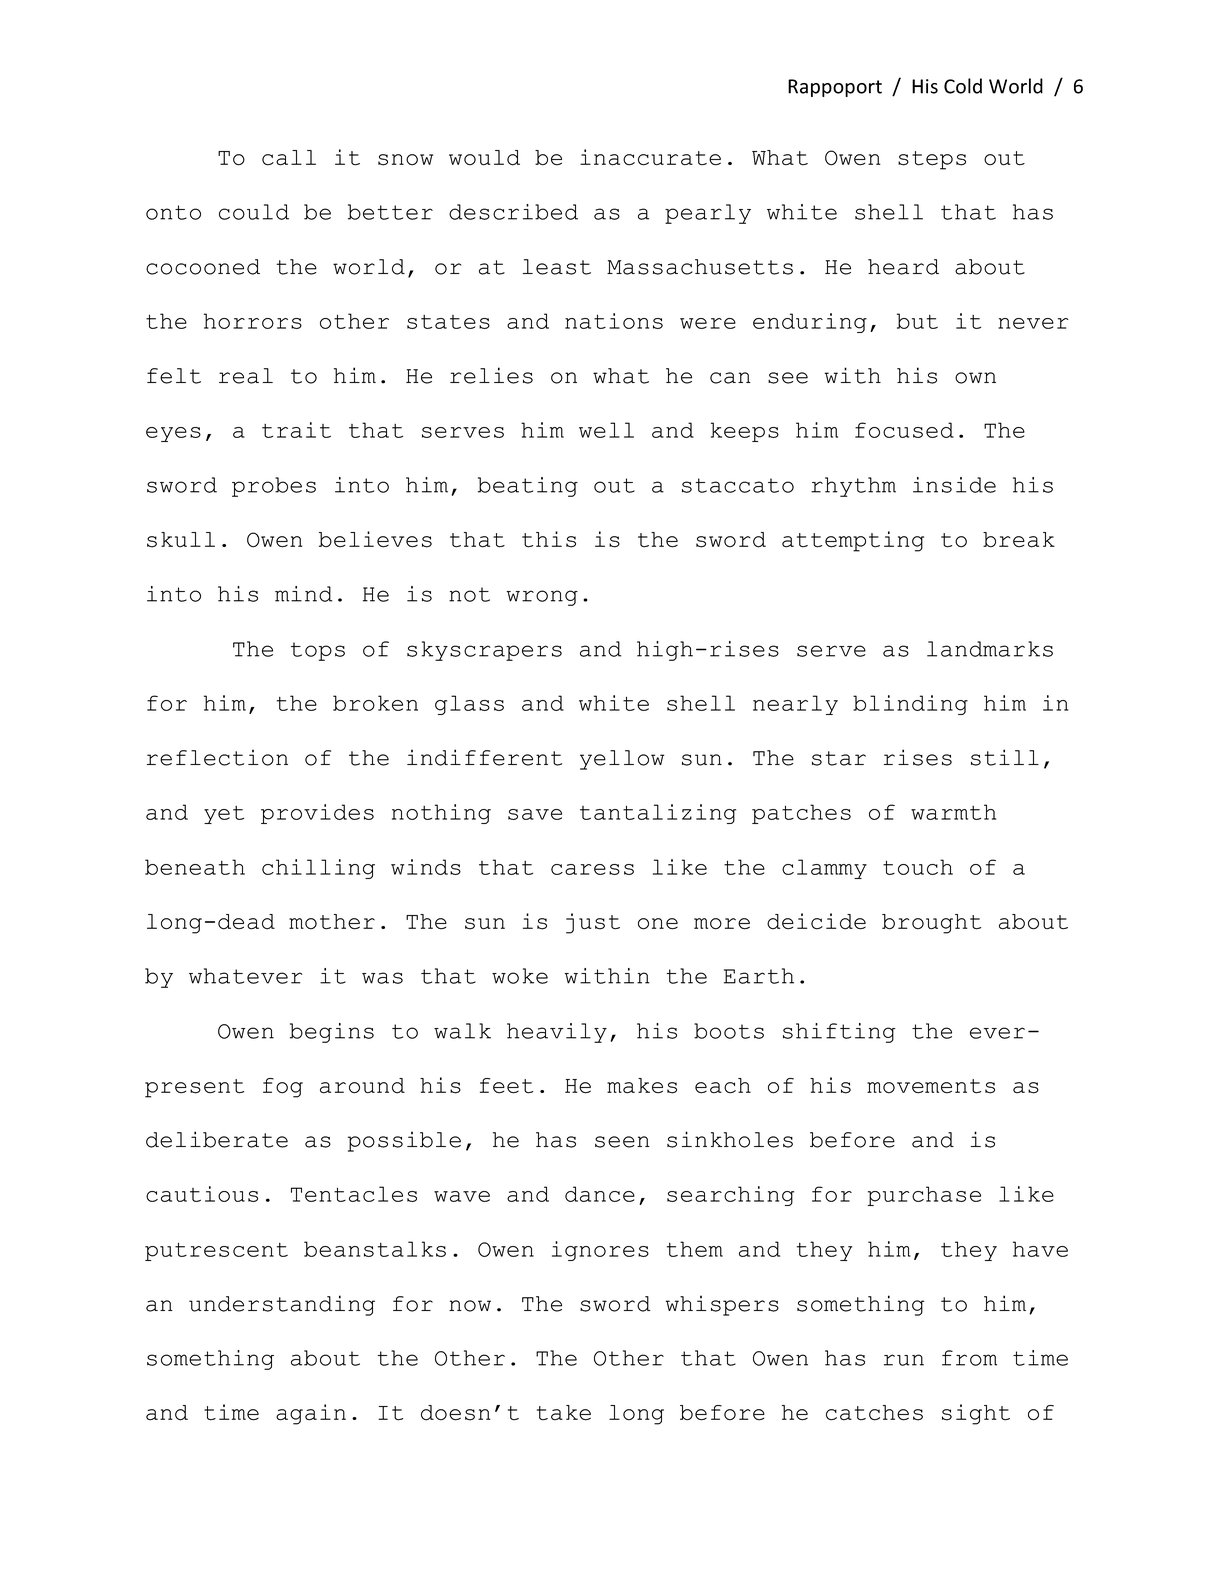  What do you see at coordinates (564, 1413) in the page?
I see `take` at bounding box center [564, 1413].
